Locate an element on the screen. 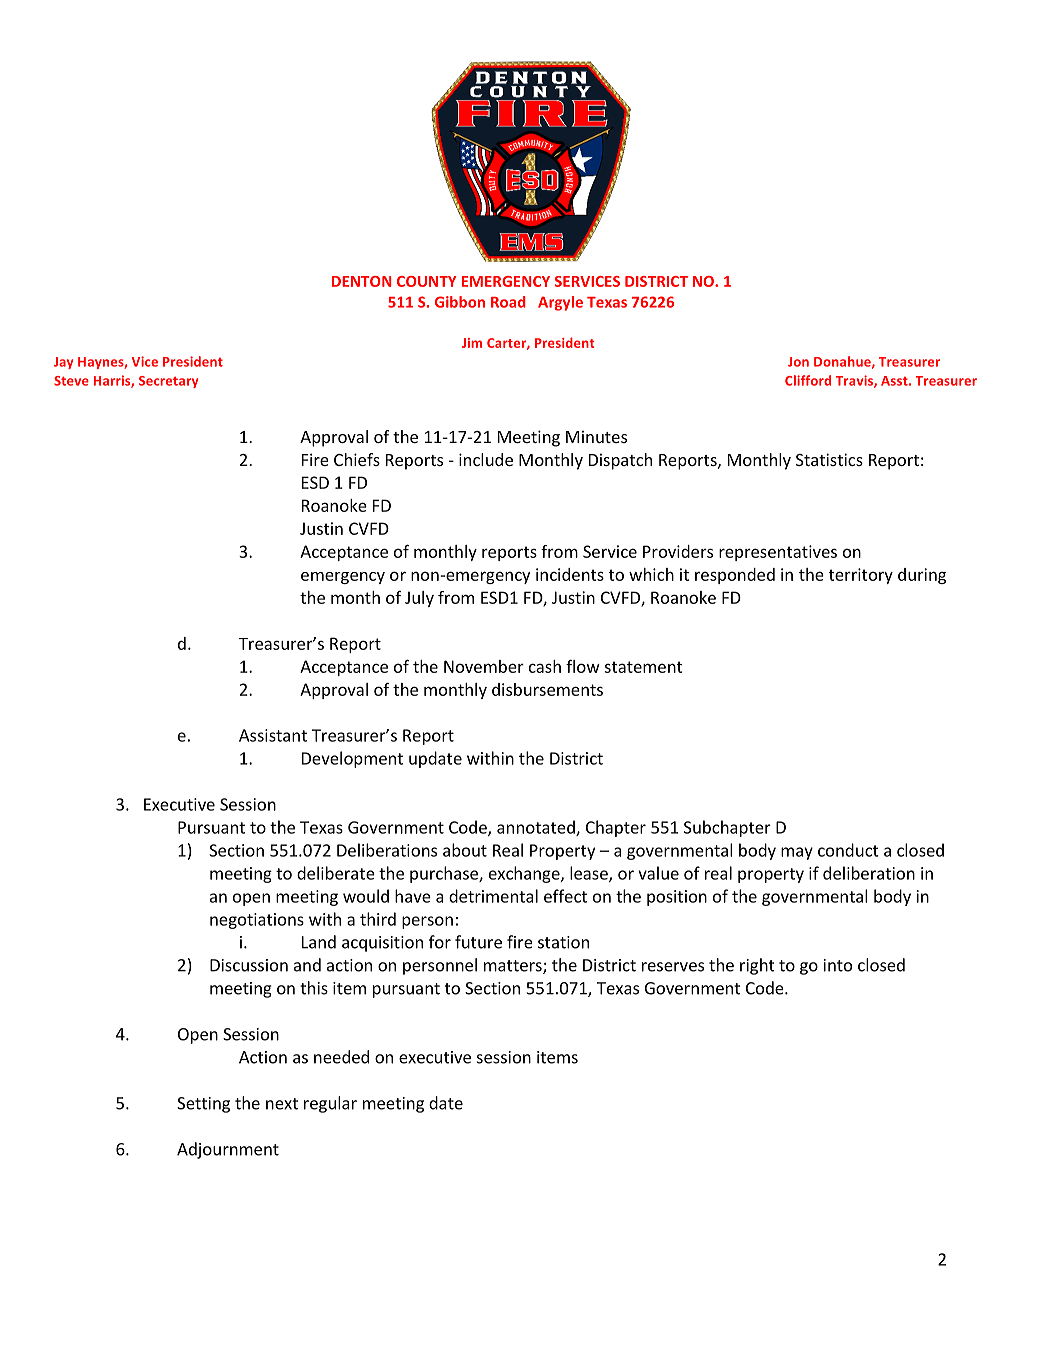 Image resolution: width=1047 pixels, height=1355 pixels. Road is located at coordinates (508, 302).
